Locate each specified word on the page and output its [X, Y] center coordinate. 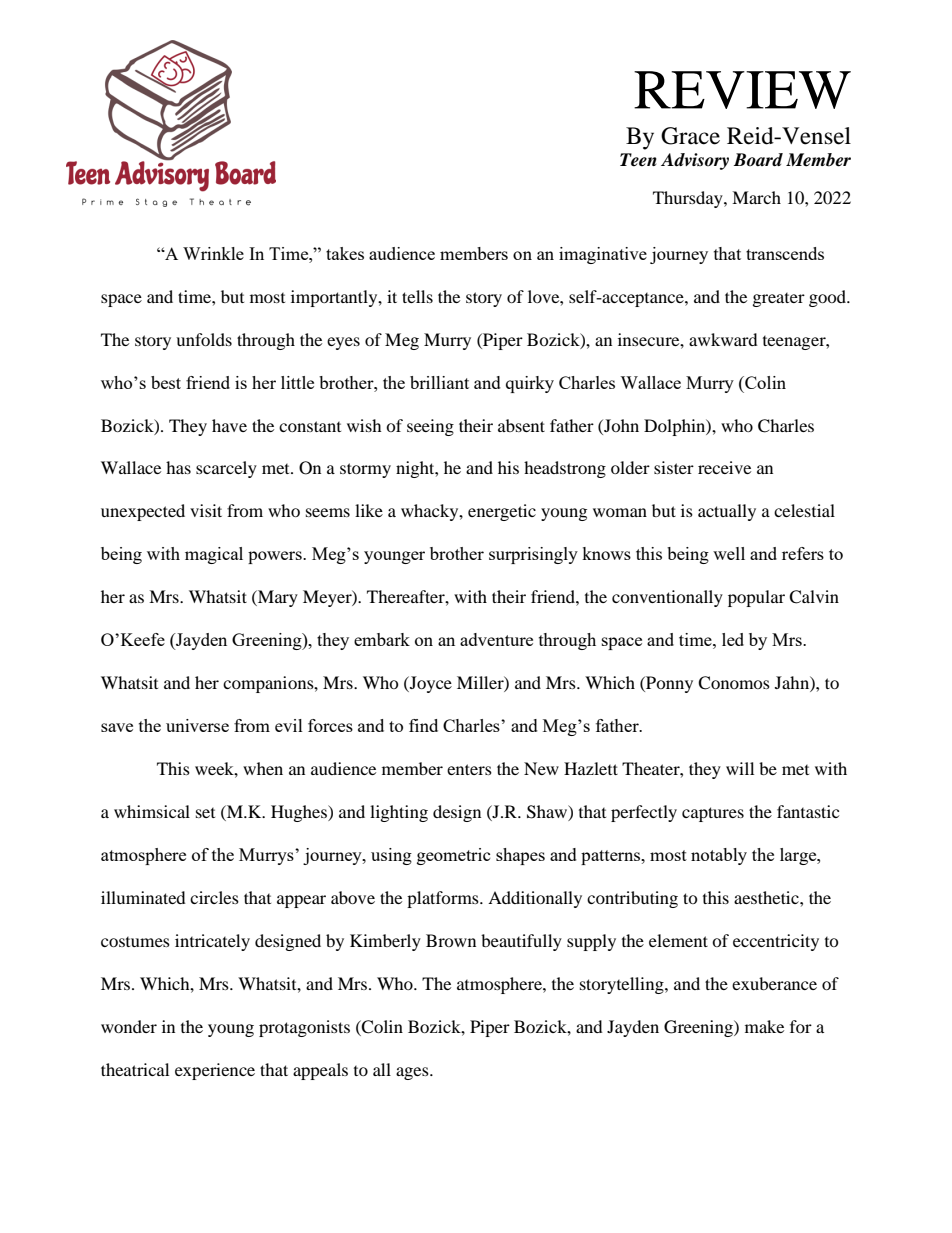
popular [756, 598]
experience [215, 1071]
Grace [690, 136]
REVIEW [742, 90]
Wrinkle [213, 253]
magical [214, 555]
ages [413, 1073]
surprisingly [533, 555]
